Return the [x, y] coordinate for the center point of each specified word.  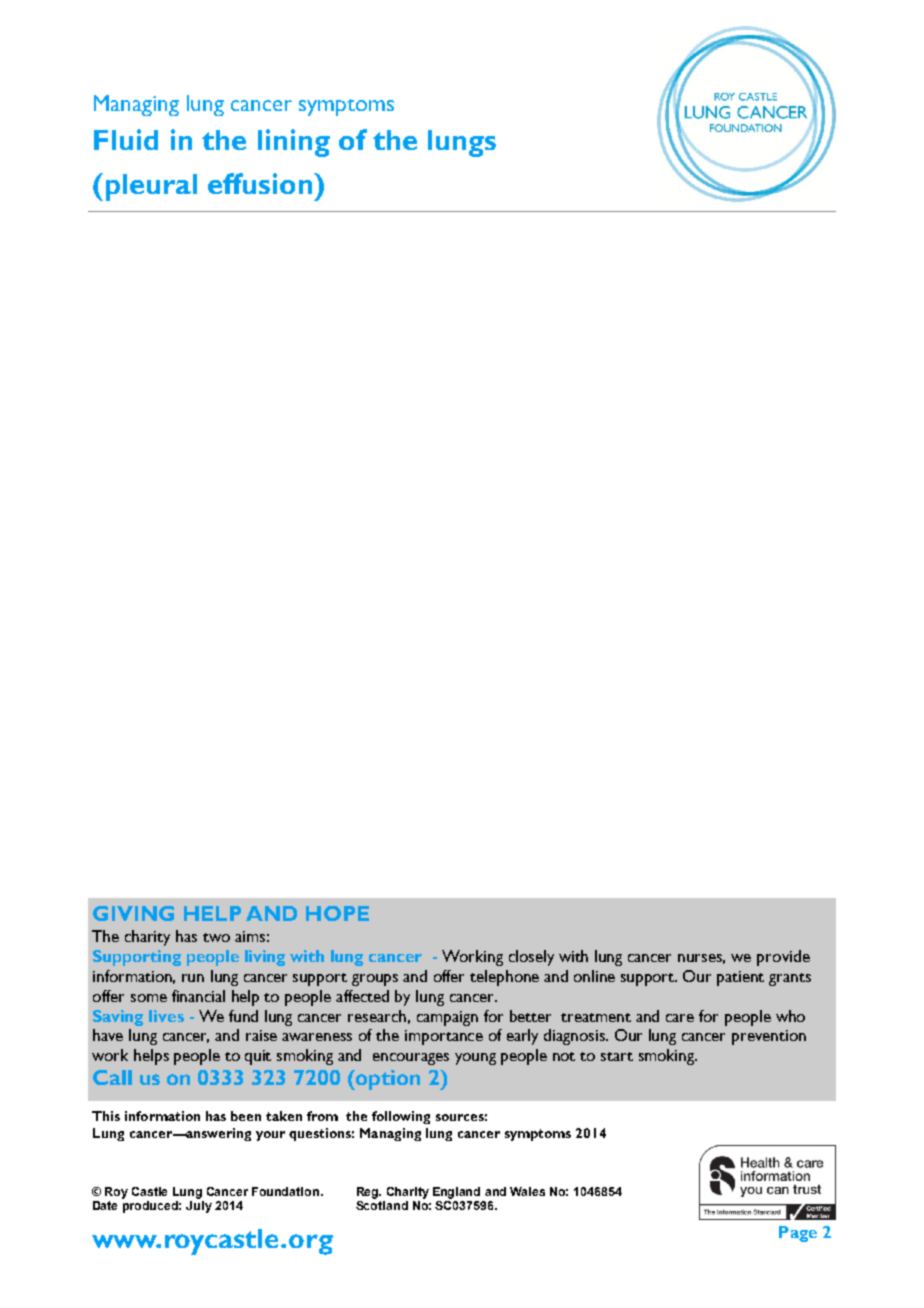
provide [783, 958]
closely [531, 958]
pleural [151, 187]
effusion [261, 183]
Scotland [382, 1205]
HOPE [337, 913]
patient [740, 978]
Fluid [126, 139]
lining [294, 143]
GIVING [133, 913]
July [199, 1207]
